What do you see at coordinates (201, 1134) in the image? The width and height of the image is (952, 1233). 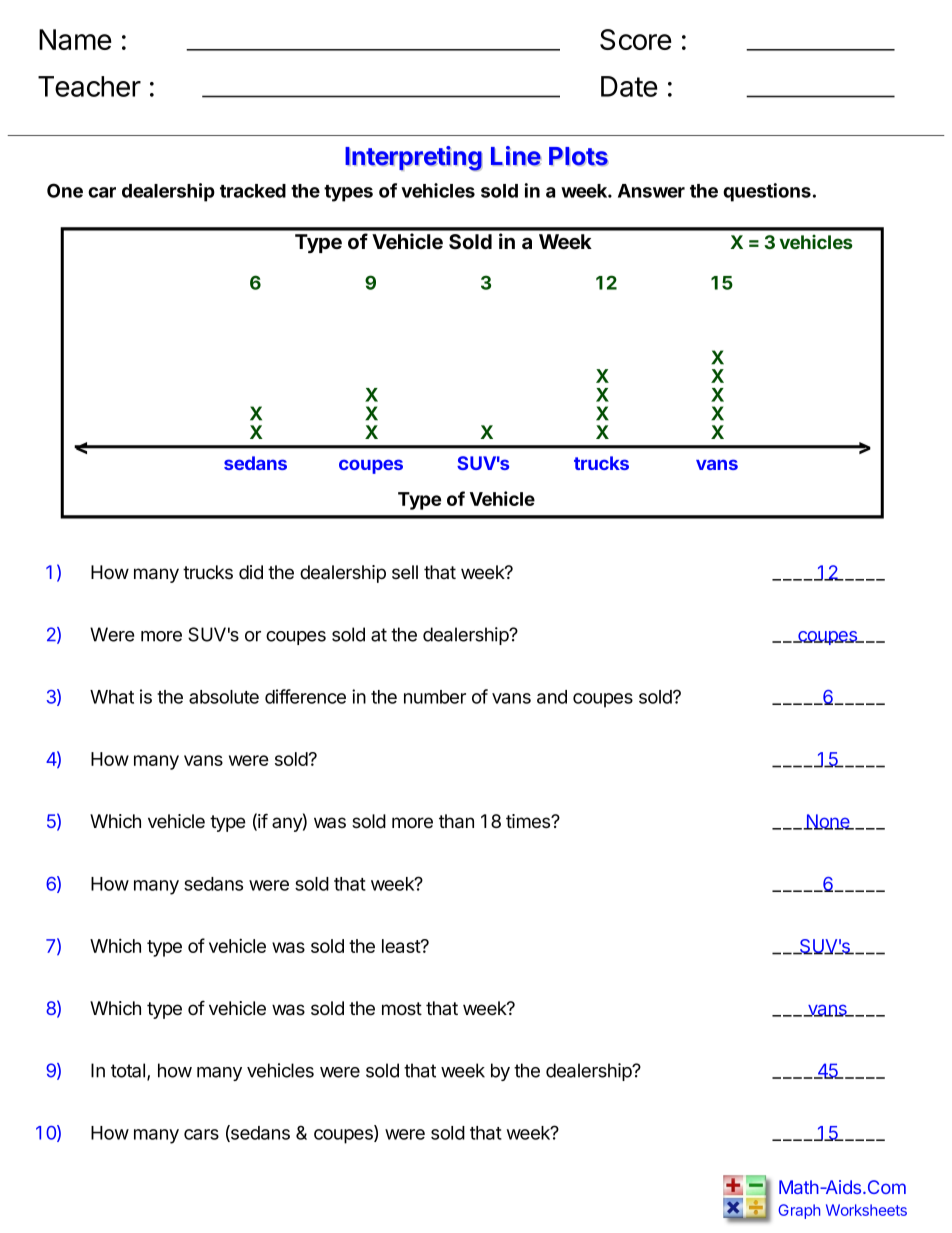 I see `cars` at bounding box center [201, 1134].
